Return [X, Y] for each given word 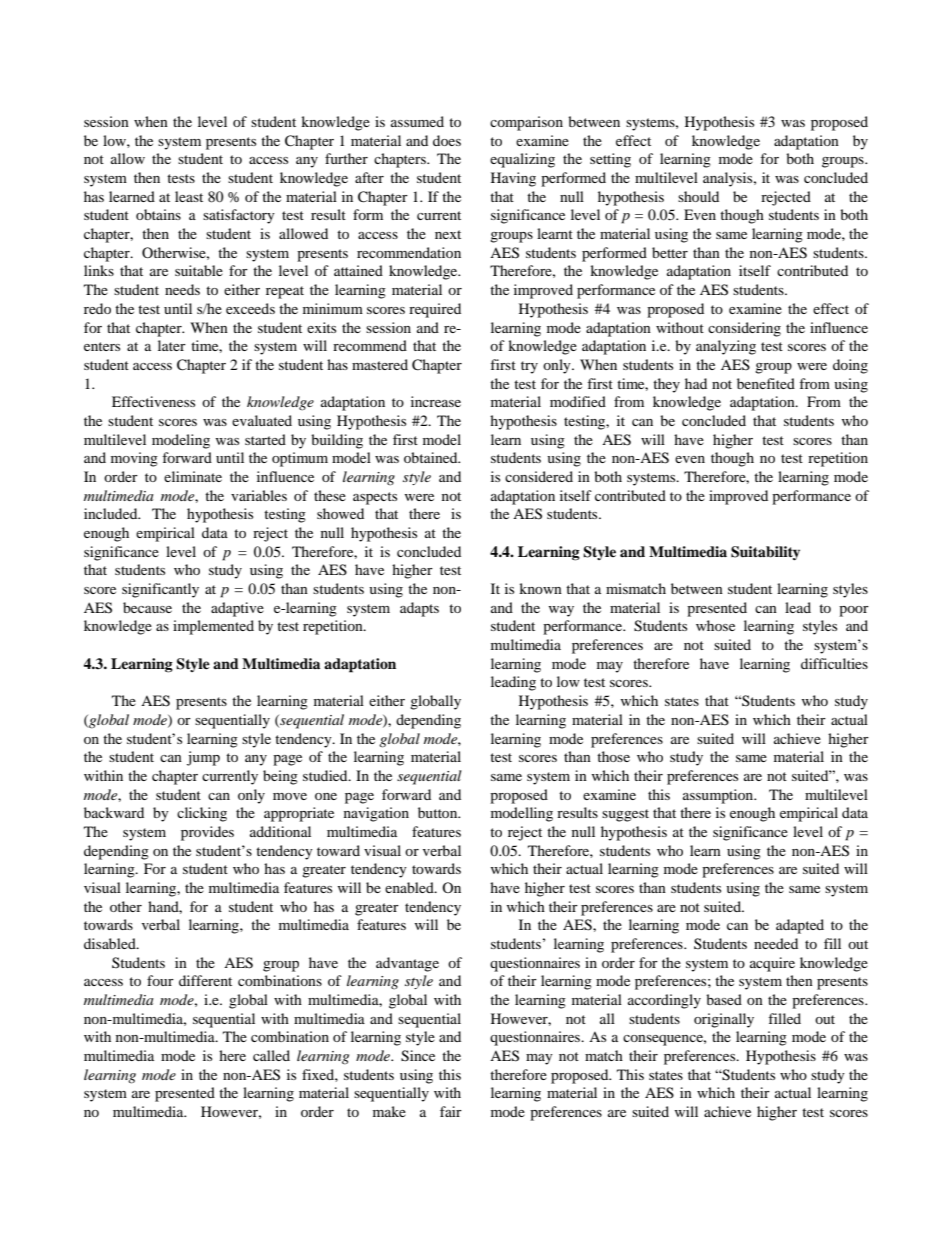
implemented [213, 627]
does [447, 140]
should [698, 196]
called [271, 1055]
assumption [719, 796]
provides [207, 833]
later [172, 345]
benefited [766, 383]
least [189, 196]
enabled [410, 887]
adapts [419, 609]
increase [436, 401]
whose [715, 625]
